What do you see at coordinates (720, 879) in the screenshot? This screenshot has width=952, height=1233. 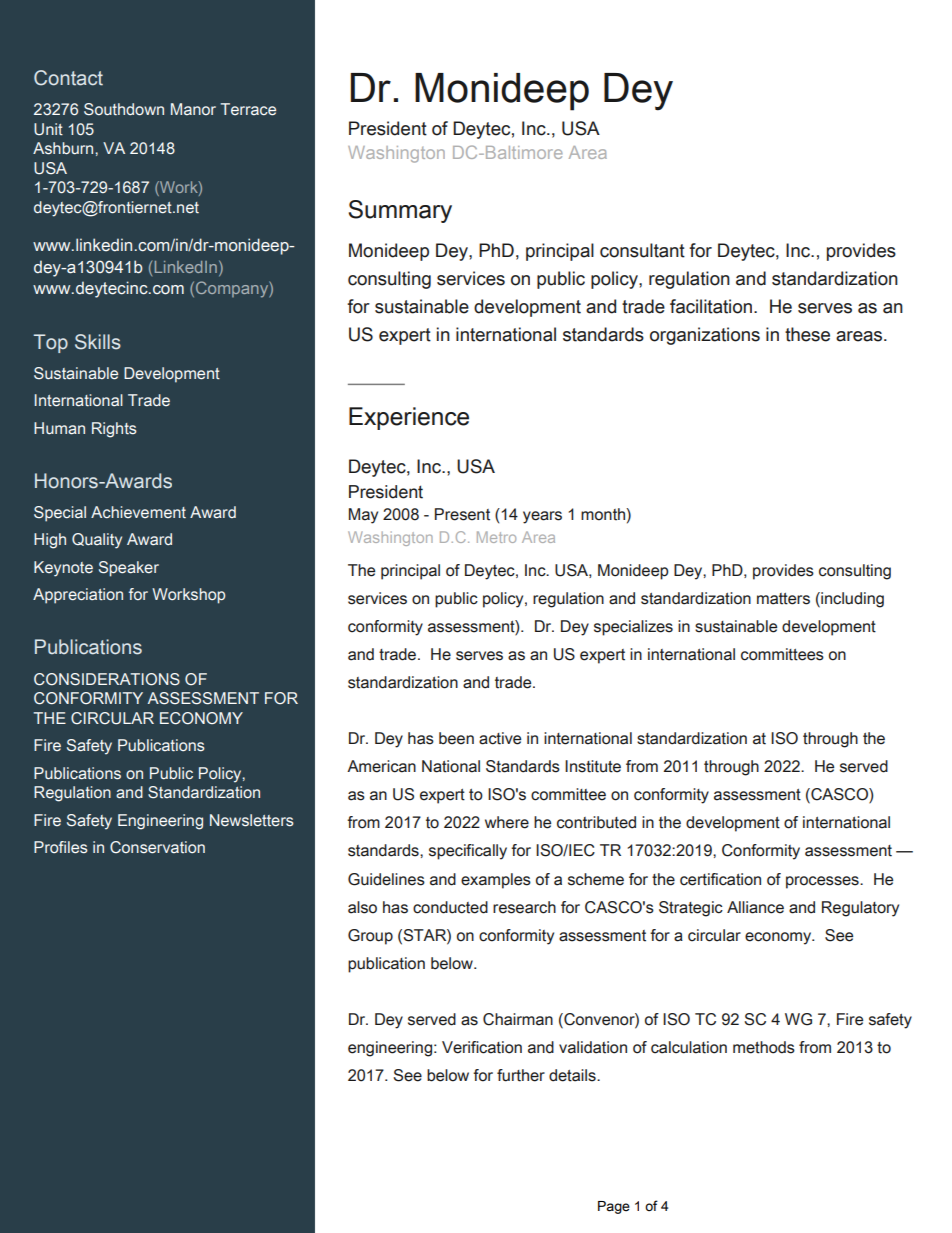 I see `certification` at bounding box center [720, 879].
